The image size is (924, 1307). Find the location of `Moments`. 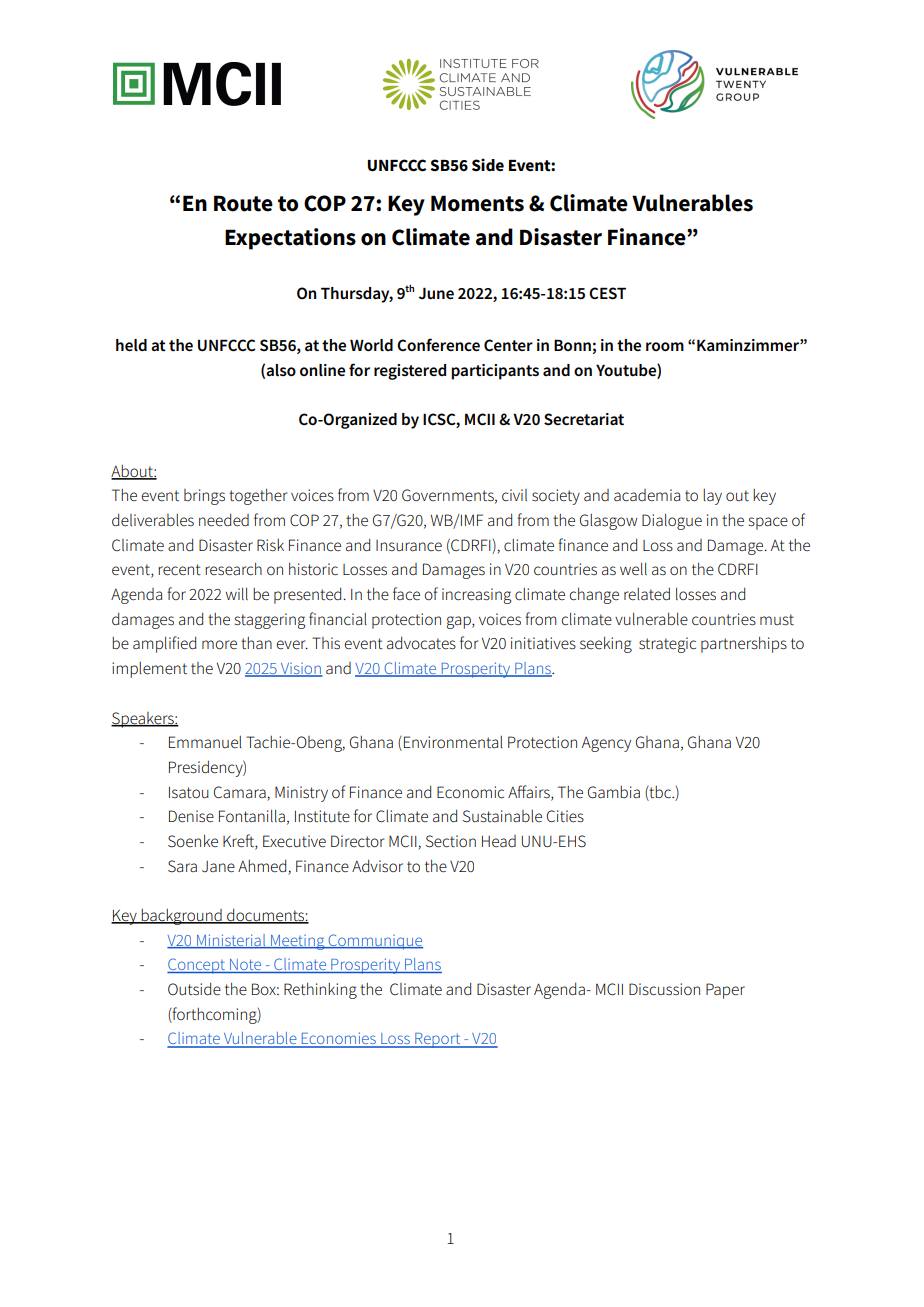

Moments is located at coordinates (477, 203).
